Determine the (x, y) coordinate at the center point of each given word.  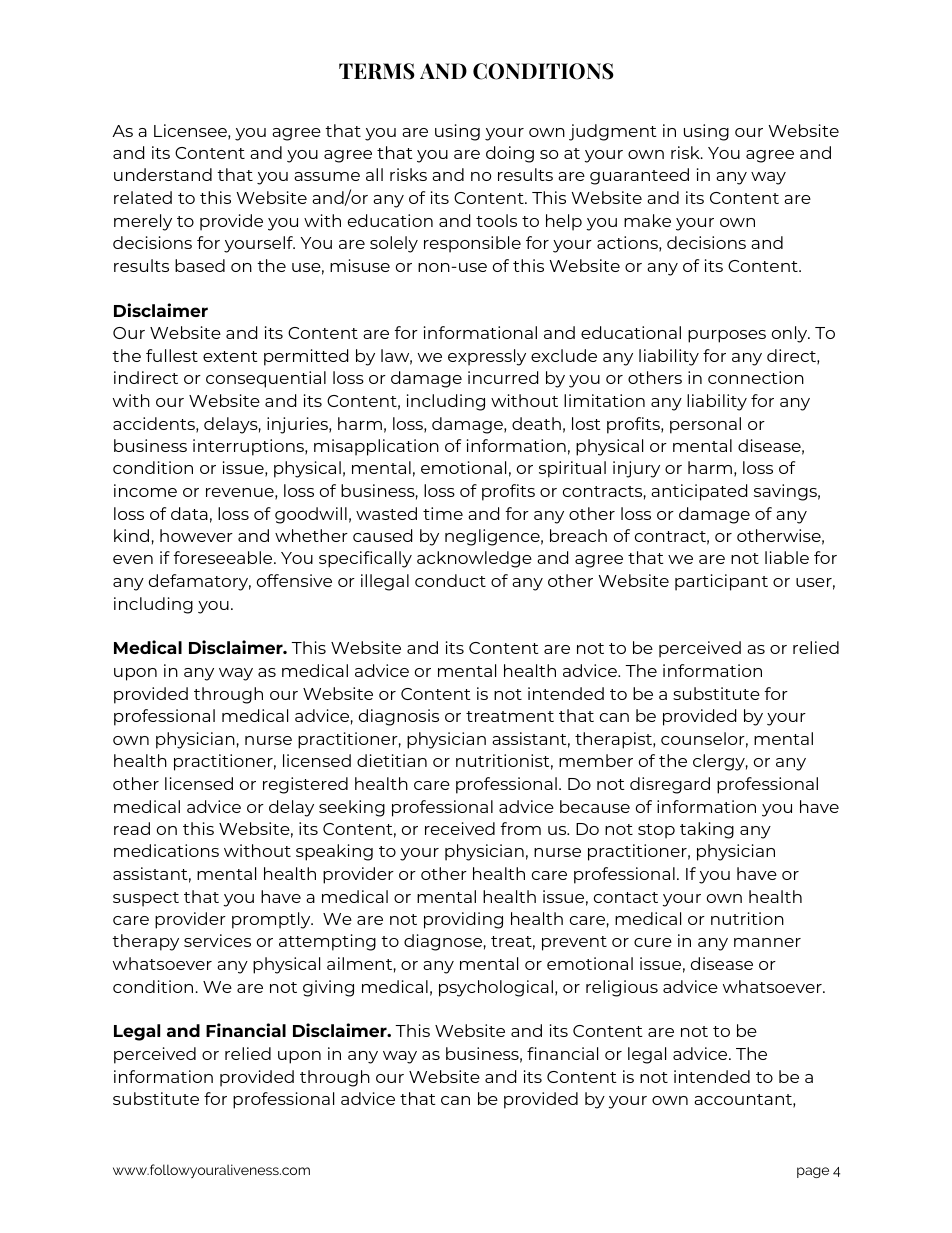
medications (166, 850)
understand (163, 174)
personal (705, 425)
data (189, 513)
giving (328, 988)
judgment (613, 132)
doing (510, 154)
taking (707, 830)
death (536, 423)
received (460, 828)
